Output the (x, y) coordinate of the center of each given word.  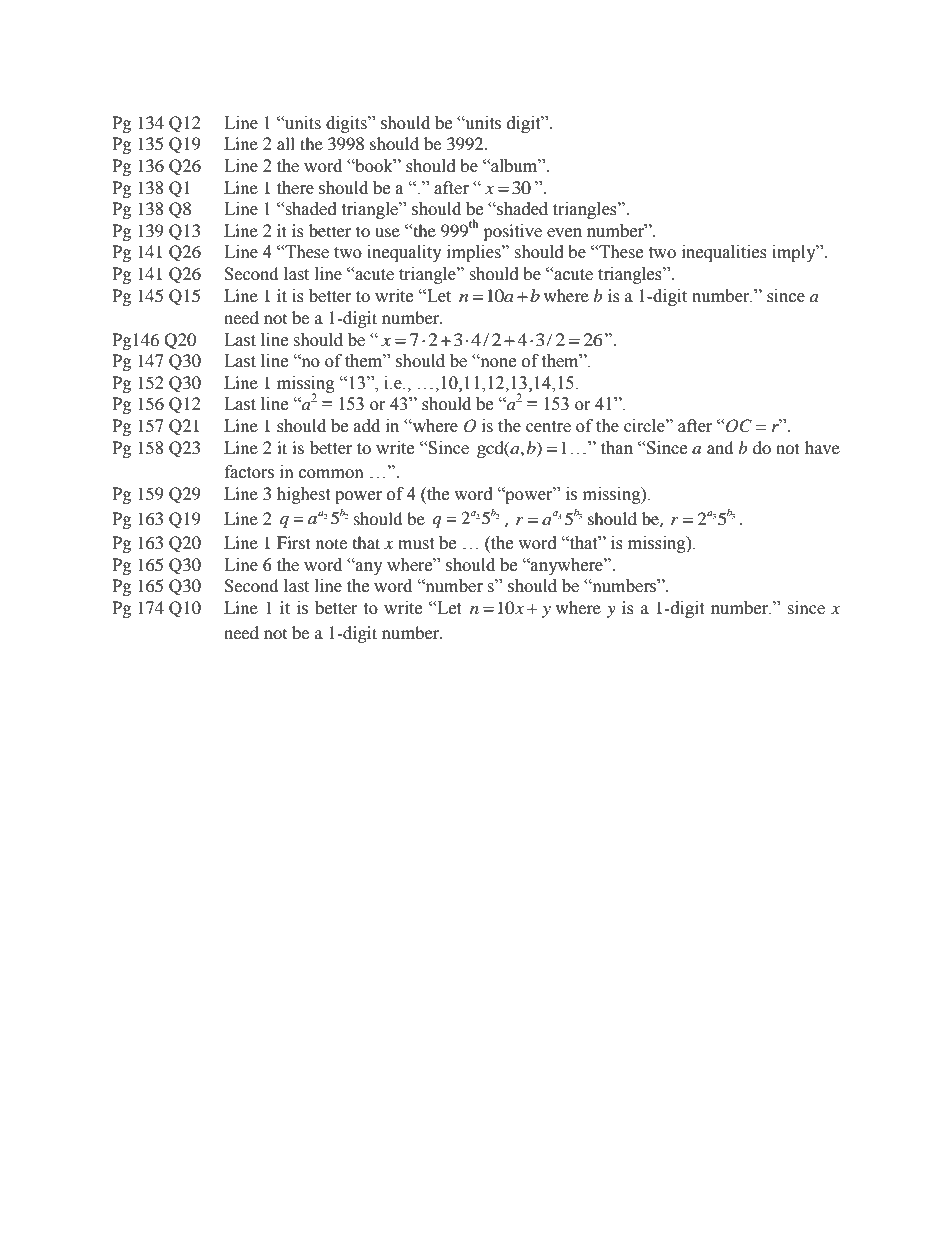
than (617, 448)
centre (548, 427)
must (416, 544)
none (497, 362)
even (564, 233)
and (720, 447)
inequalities (724, 253)
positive (512, 232)
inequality (404, 253)
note (331, 543)
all (286, 143)
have (822, 447)
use (387, 232)
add (367, 426)
